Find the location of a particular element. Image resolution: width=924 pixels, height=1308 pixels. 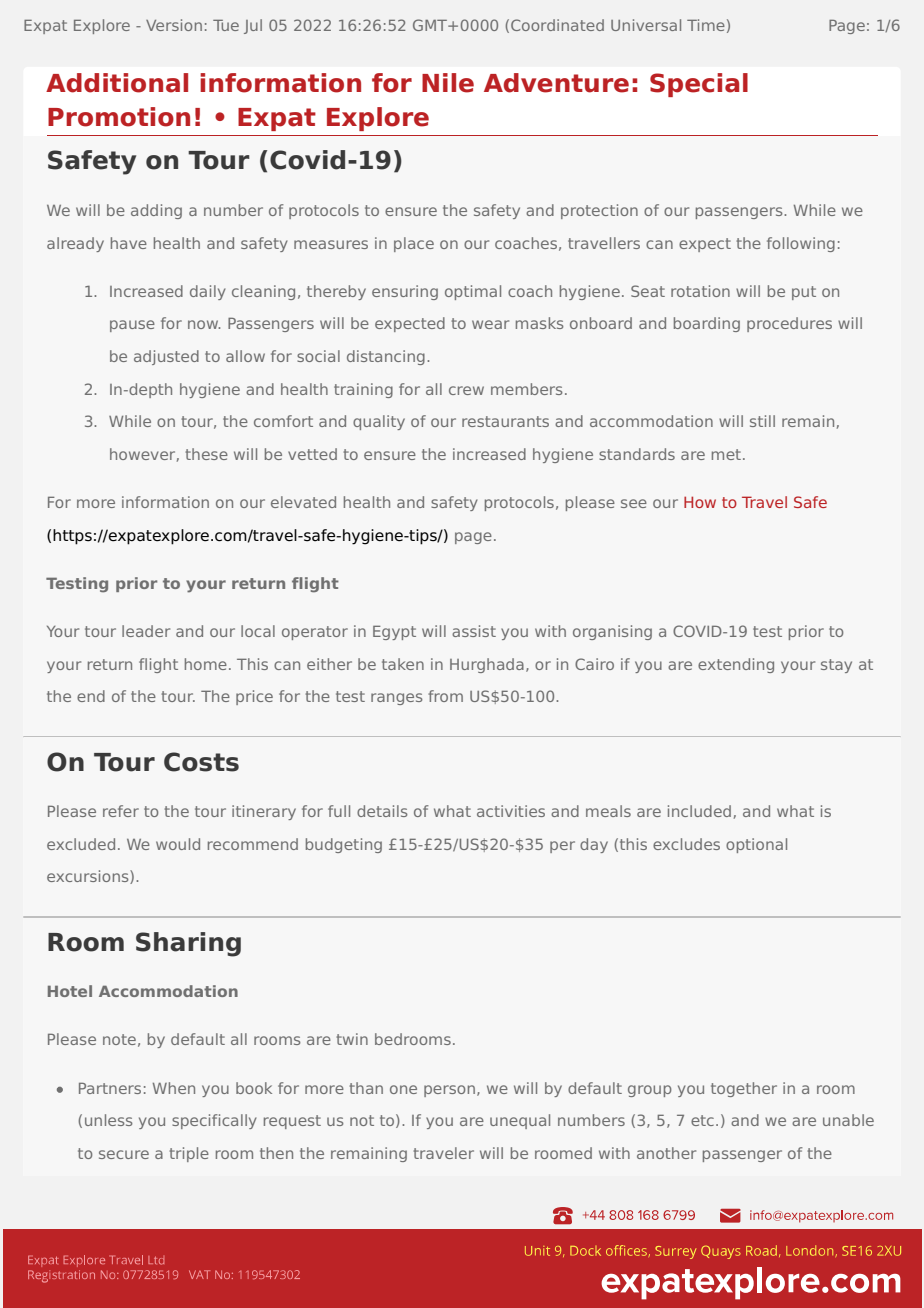

procedures is located at coordinates (789, 324).
